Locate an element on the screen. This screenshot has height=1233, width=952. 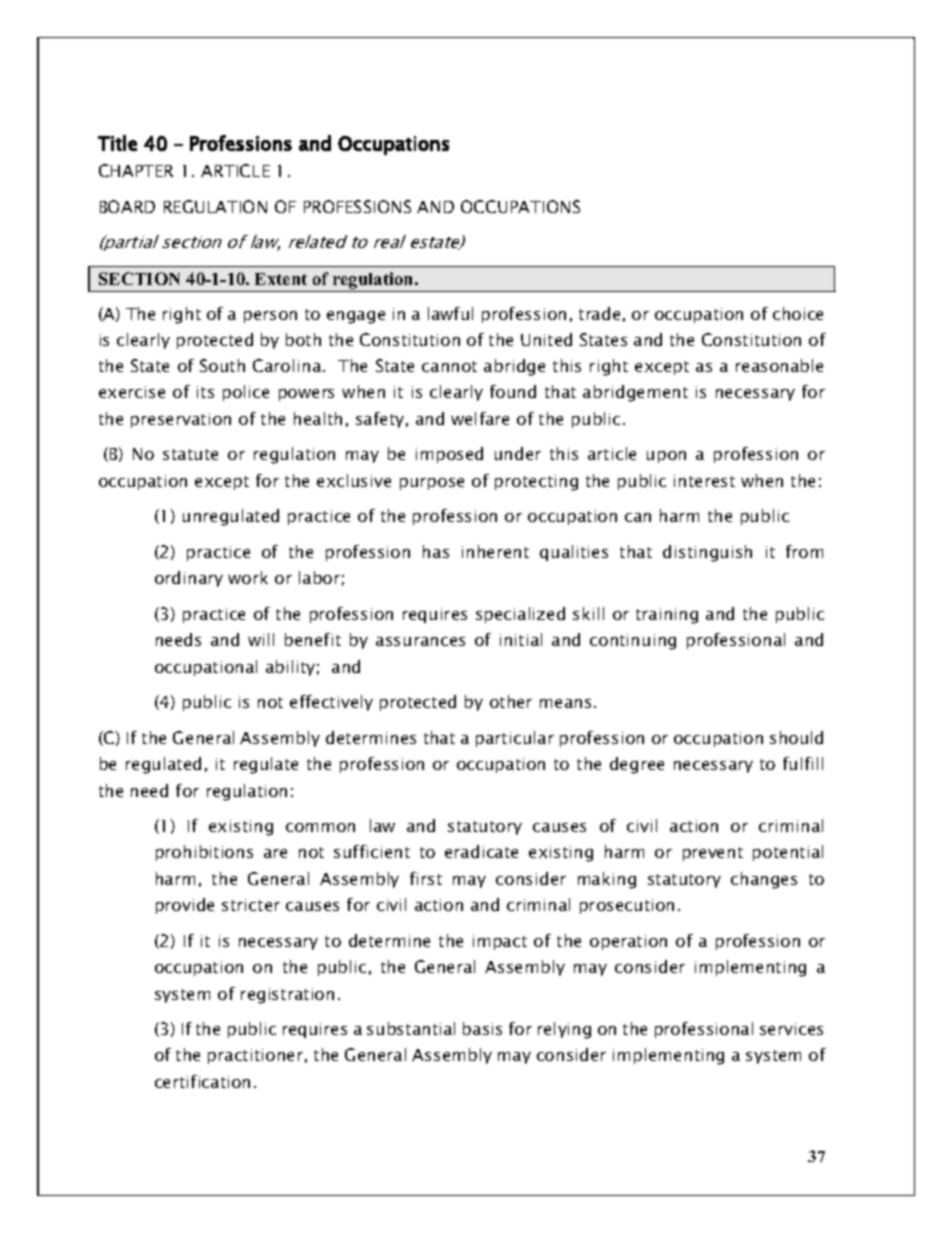
CHAPTER is located at coordinates (136, 170).
